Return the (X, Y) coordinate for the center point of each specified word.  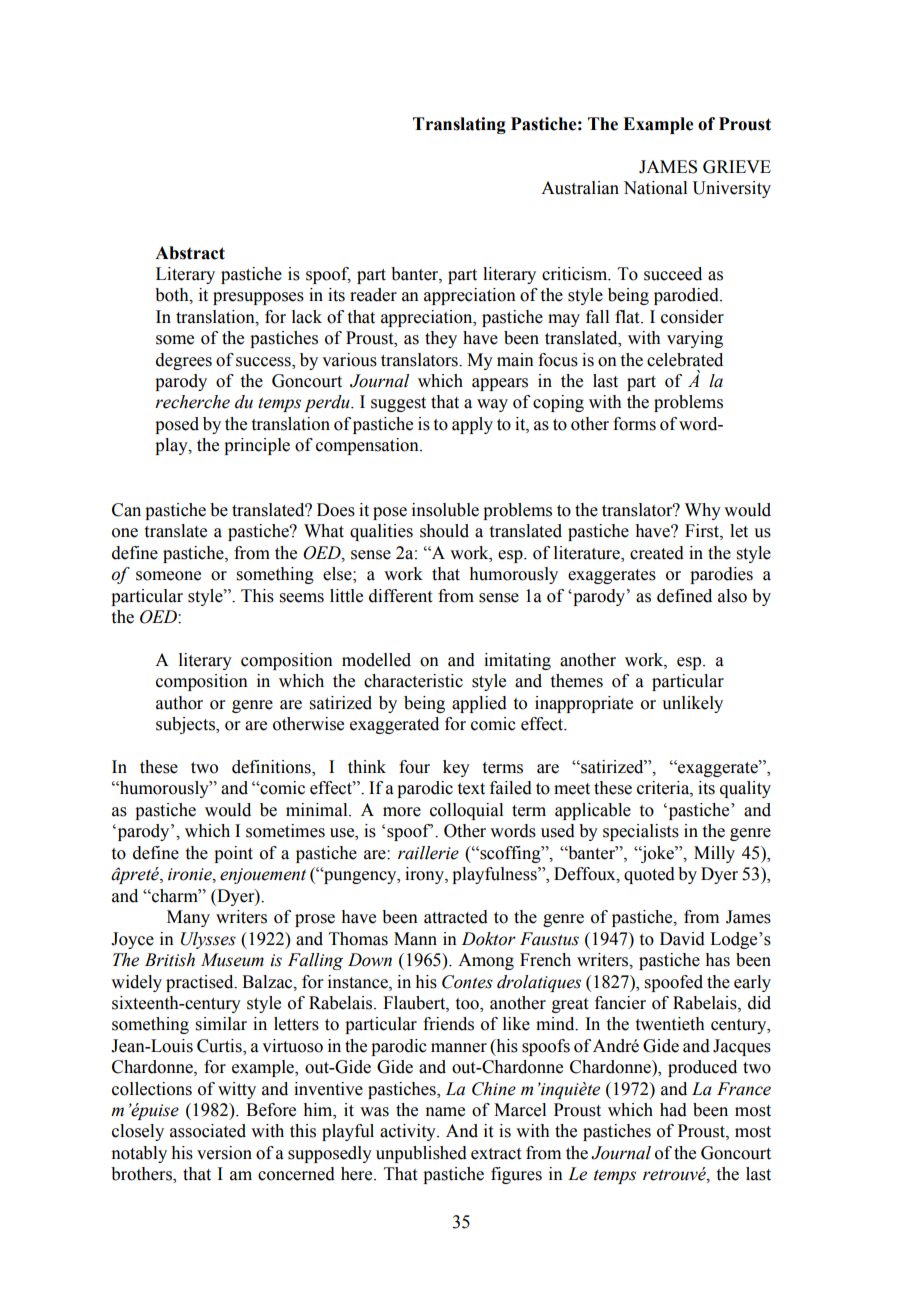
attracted (456, 917)
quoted (649, 875)
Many (188, 918)
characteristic (413, 681)
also (732, 596)
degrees (184, 361)
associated (208, 1131)
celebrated (685, 360)
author (179, 703)
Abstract (190, 253)
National (655, 188)
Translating (459, 125)
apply (472, 425)
